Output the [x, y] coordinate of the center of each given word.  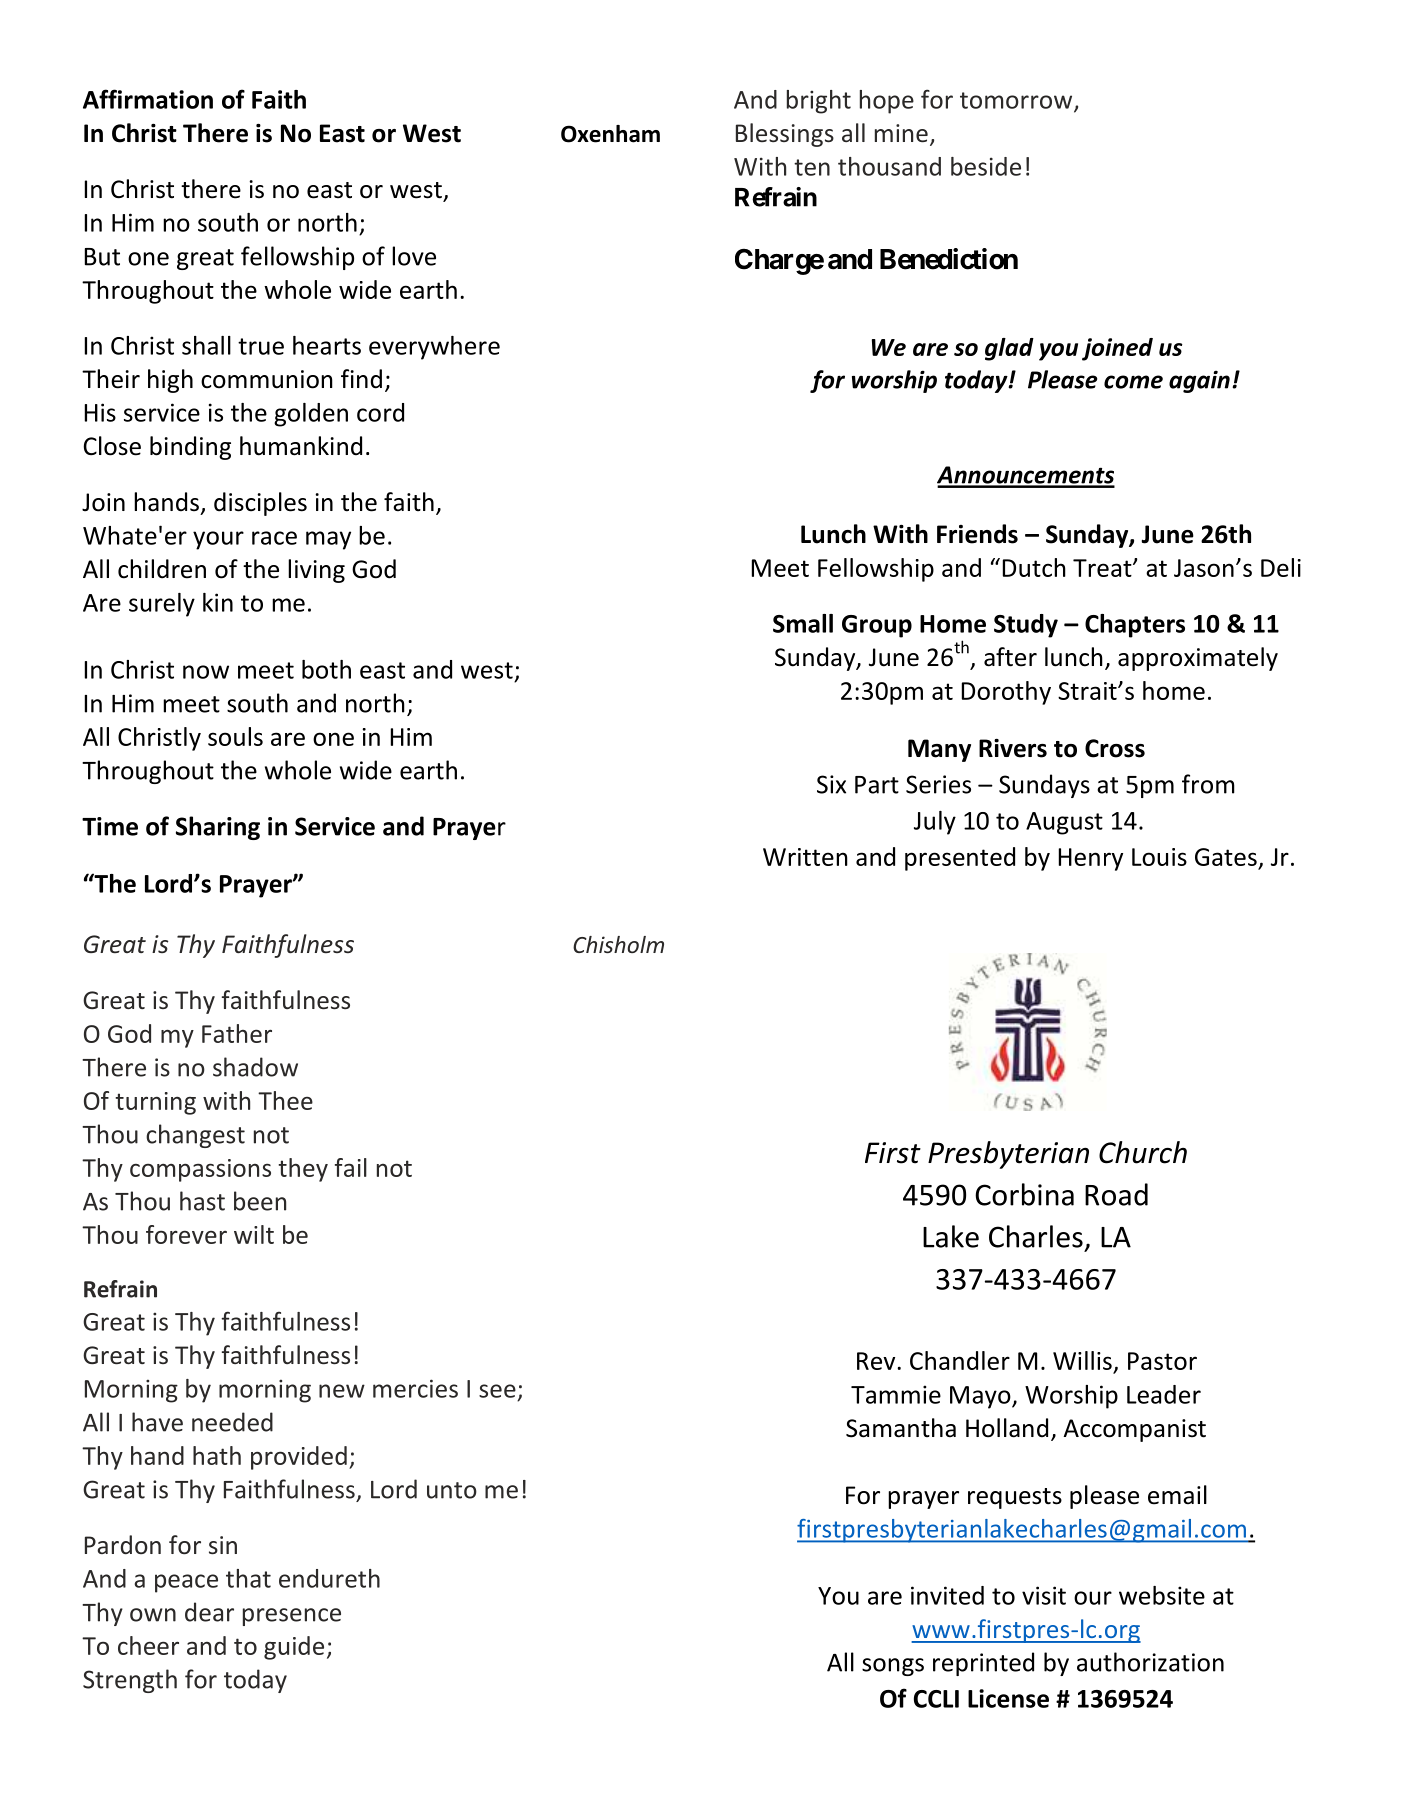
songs [893, 1667]
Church [1143, 1152]
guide [294, 1648]
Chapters [1135, 626]
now [206, 672]
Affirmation [148, 99]
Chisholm [618, 944]
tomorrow [1017, 101]
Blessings [785, 135]
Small [803, 623]
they [303, 1170]
